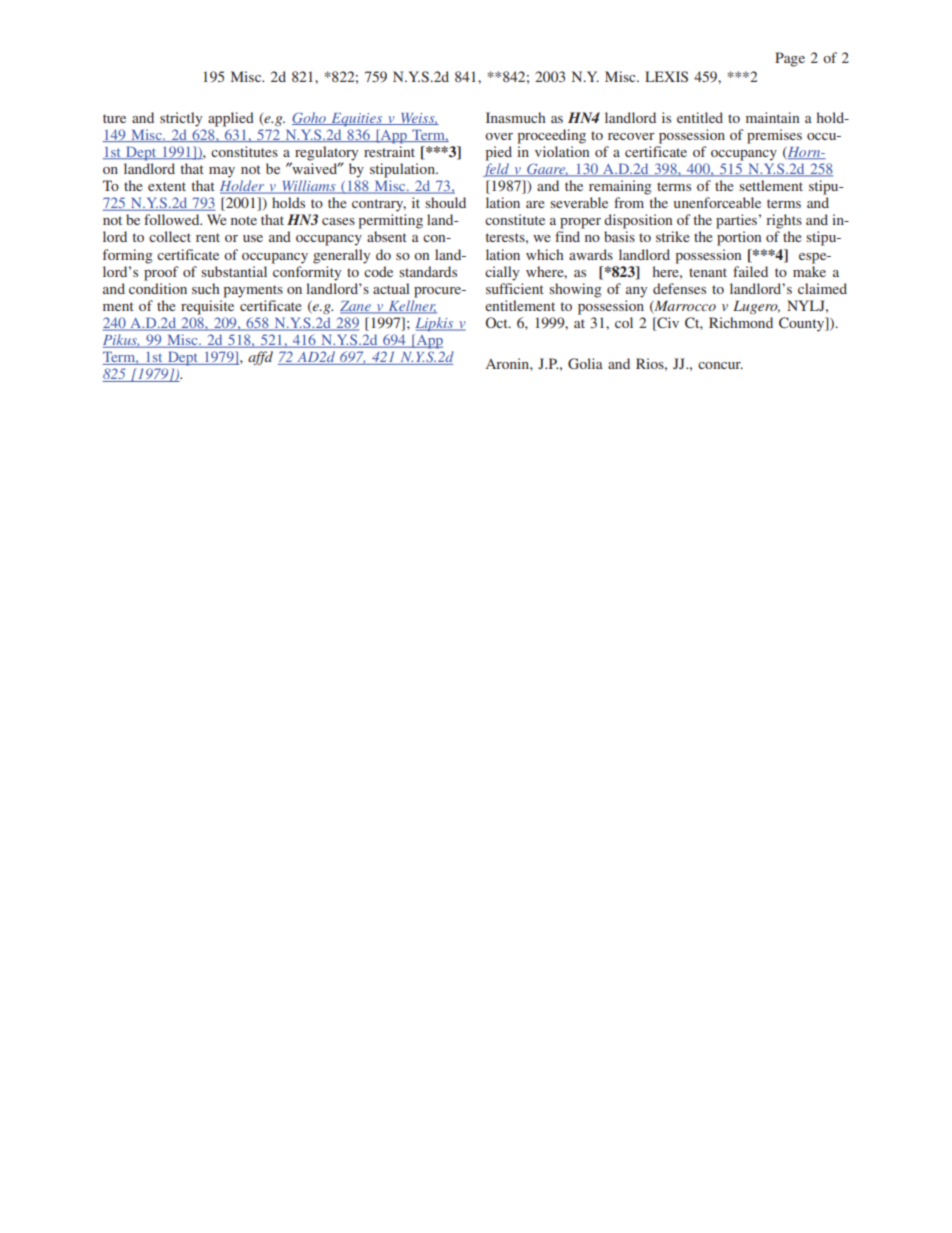  What do you see at coordinates (234, 271) in the screenshot?
I see `substantial` at bounding box center [234, 271].
